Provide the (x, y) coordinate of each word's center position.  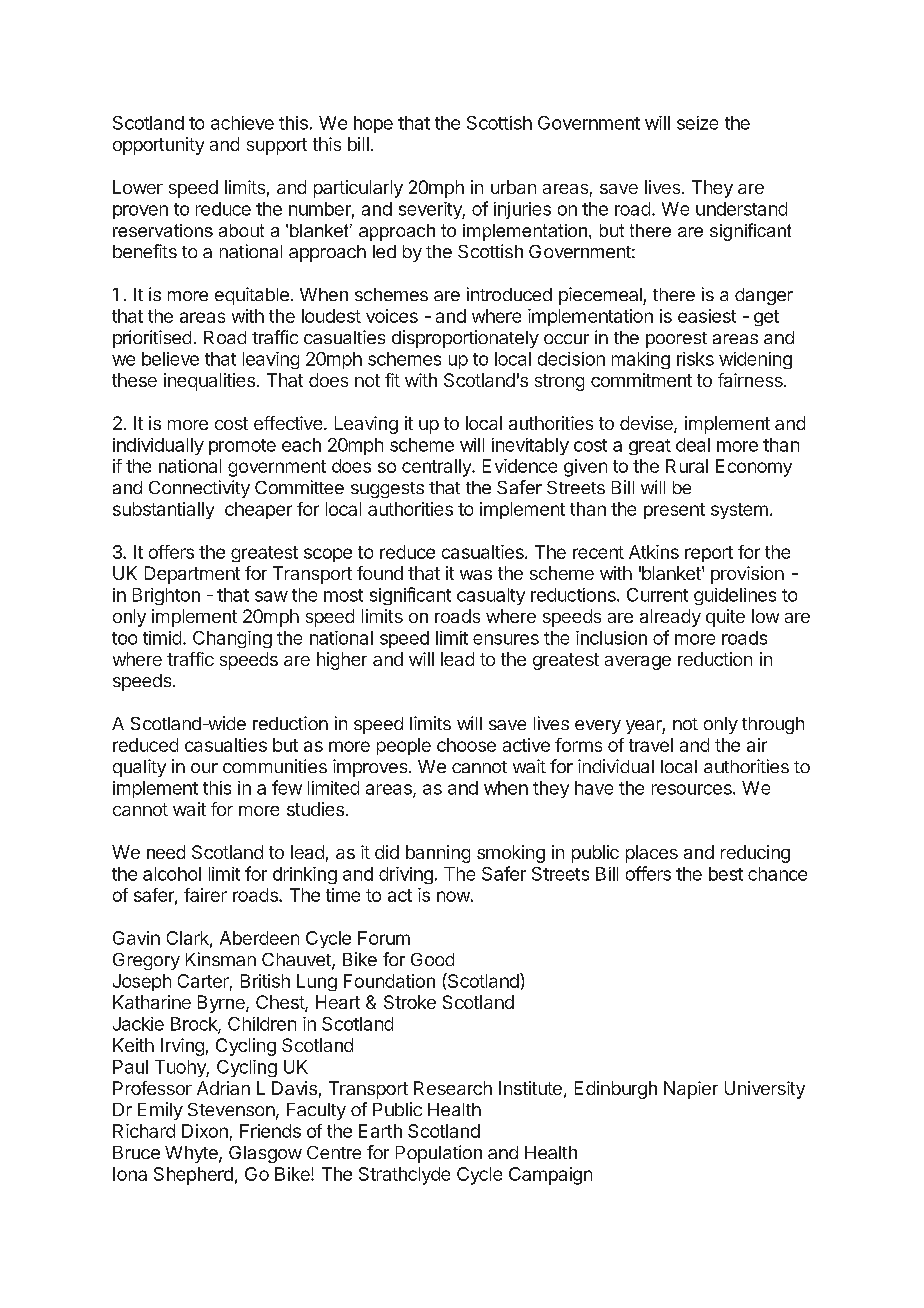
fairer (205, 895)
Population (439, 1154)
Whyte (192, 1154)
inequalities (209, 382)
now (453, 896)
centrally (437, 468)
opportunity (158, 146)
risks (695, 359)
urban (513, 187)
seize (697, 123)
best (726, 874)
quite (725, 618)
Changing (232, 639)
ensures (506, 639)
